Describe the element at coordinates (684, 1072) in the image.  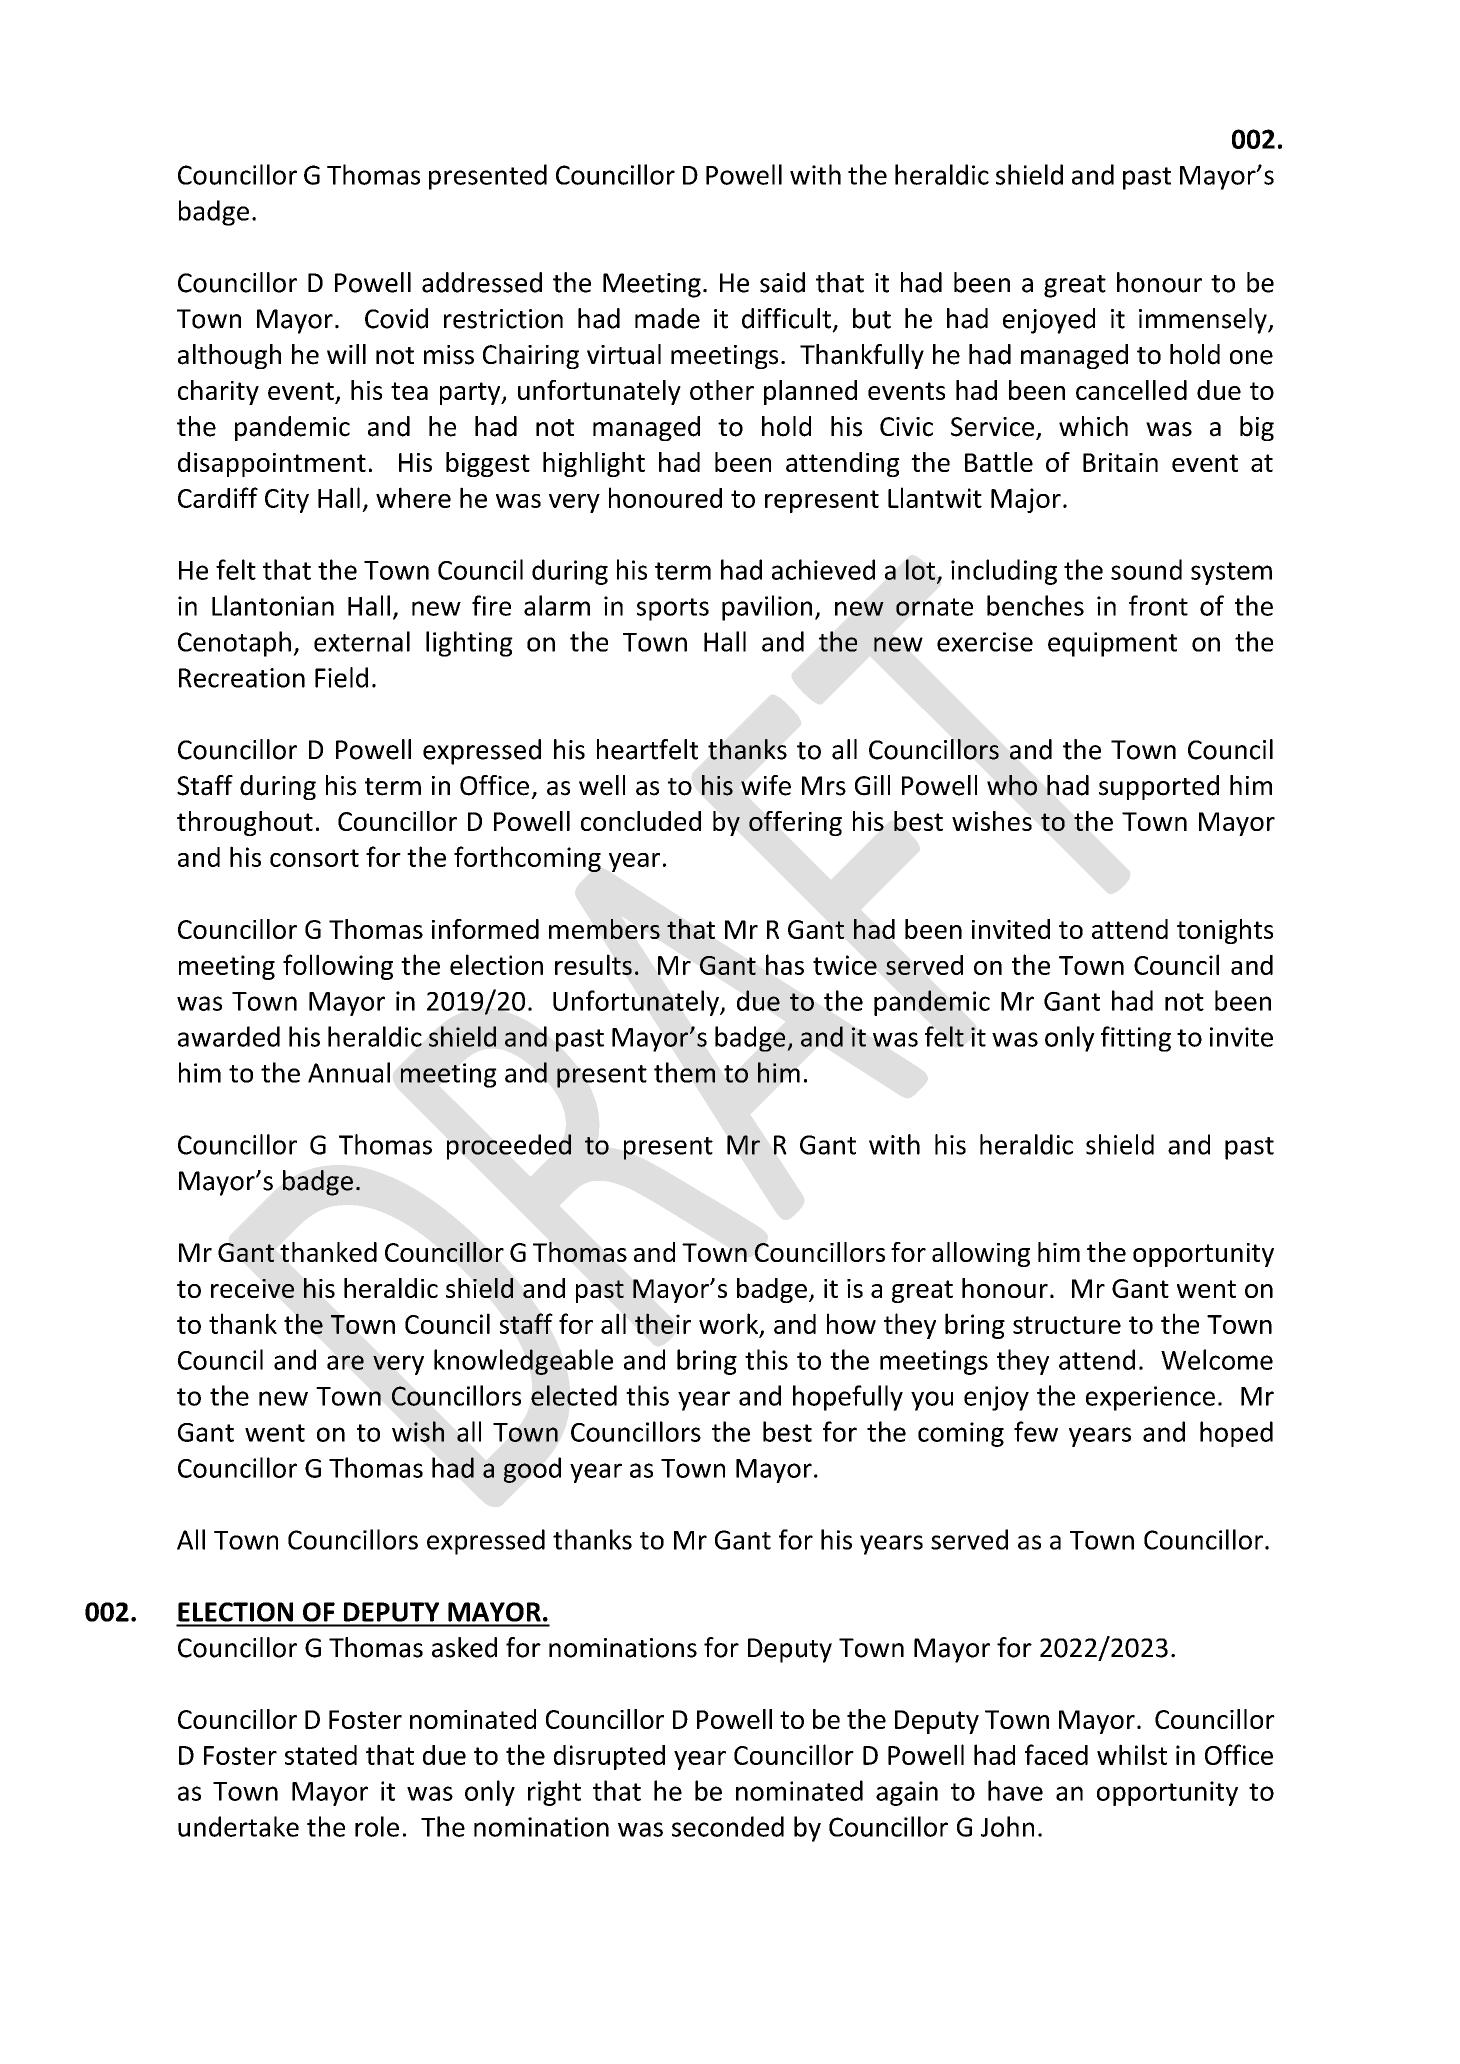
I see `them` at that location.
